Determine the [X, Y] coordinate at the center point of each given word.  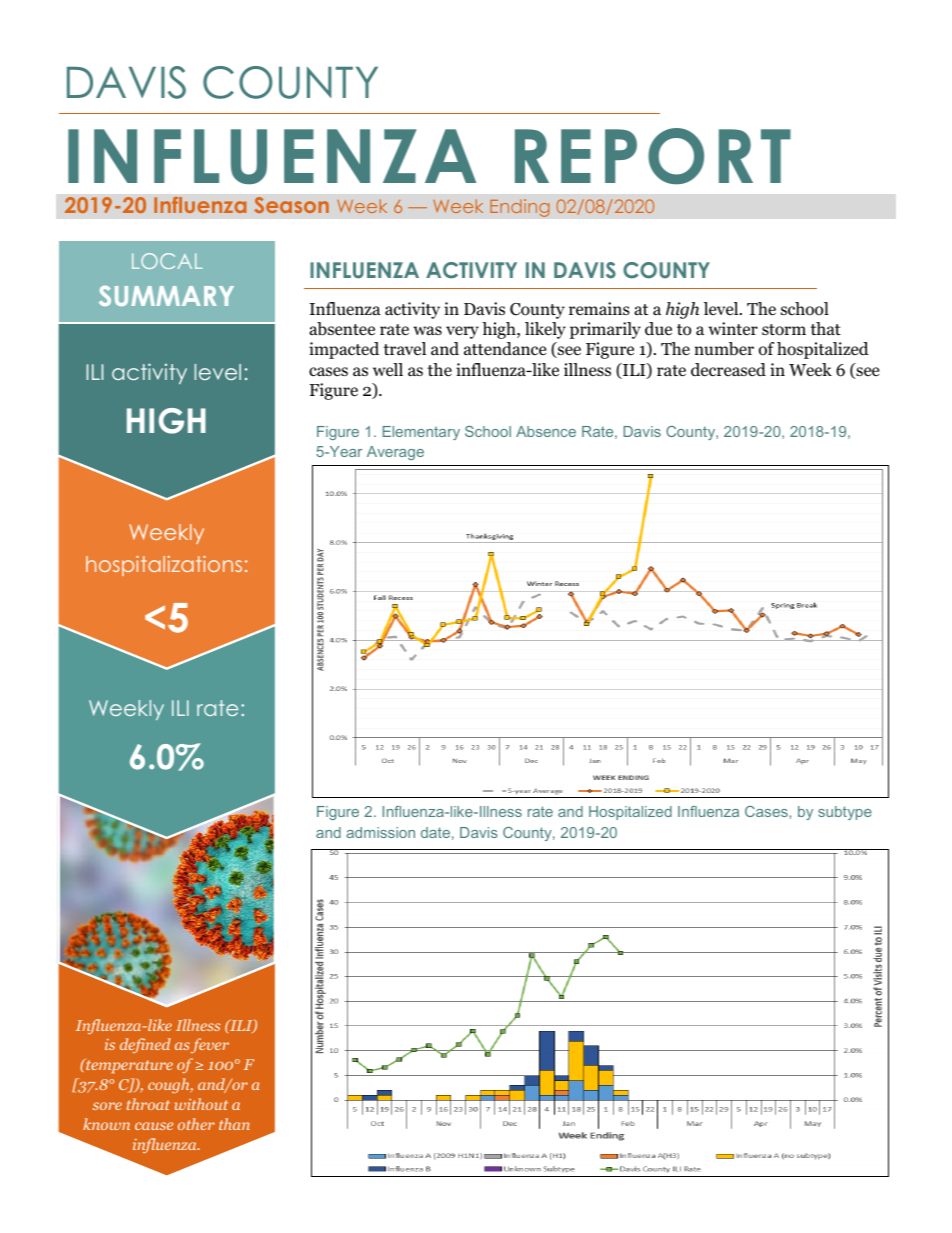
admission [380, 832]
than [234, 1124]
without [201, 1104]
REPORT [653, 156]
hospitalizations [164, 566]
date [435, 832]
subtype [845, 813]
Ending [520, 208]
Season [291, 205]
